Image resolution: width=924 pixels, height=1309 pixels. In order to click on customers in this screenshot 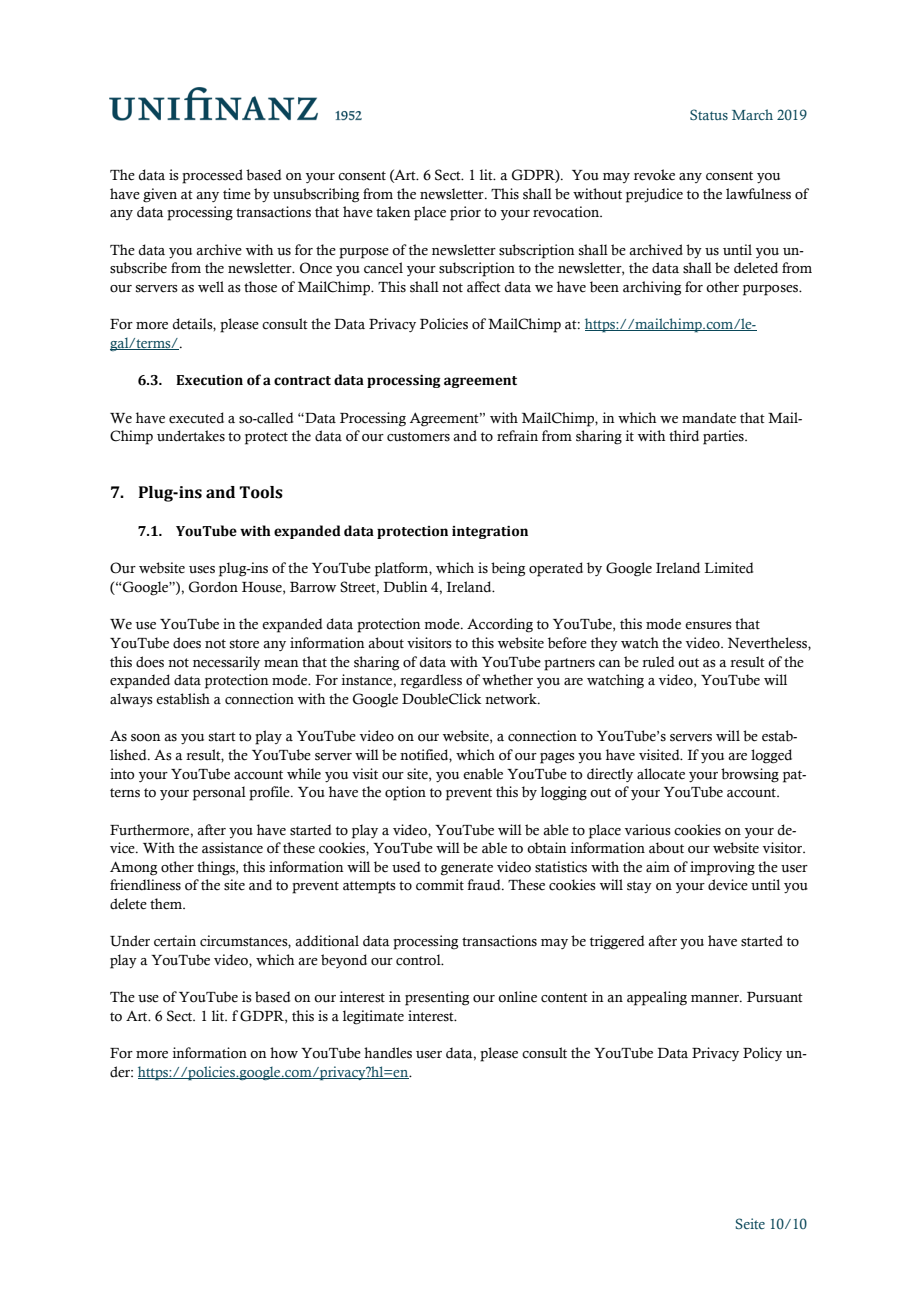, I will do `click(418, 437)`.
